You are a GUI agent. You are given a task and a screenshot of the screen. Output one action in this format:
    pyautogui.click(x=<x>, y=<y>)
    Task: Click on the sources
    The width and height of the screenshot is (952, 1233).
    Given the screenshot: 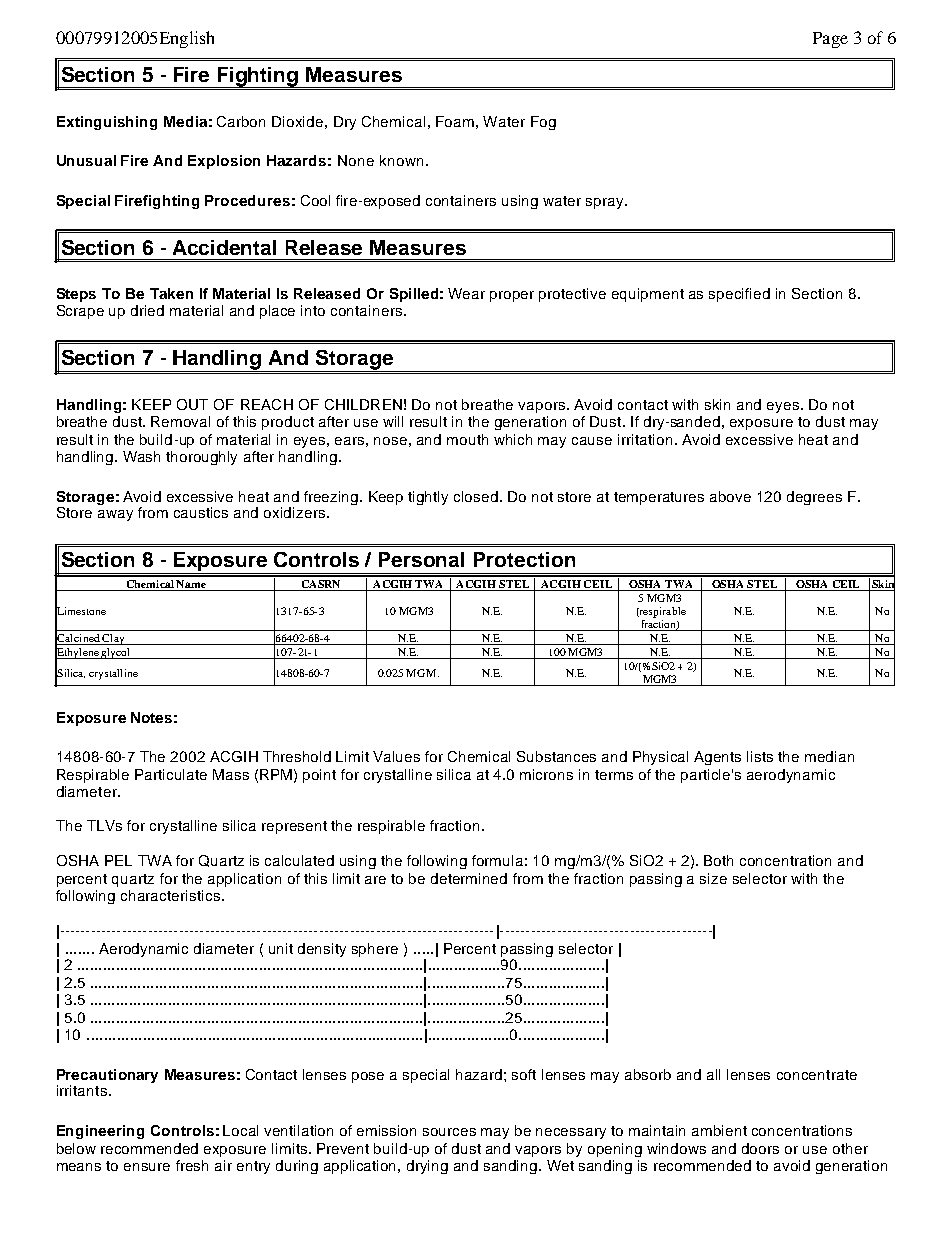 What is the action you would take?
    pyautogui.click(x=449, y=1132)
